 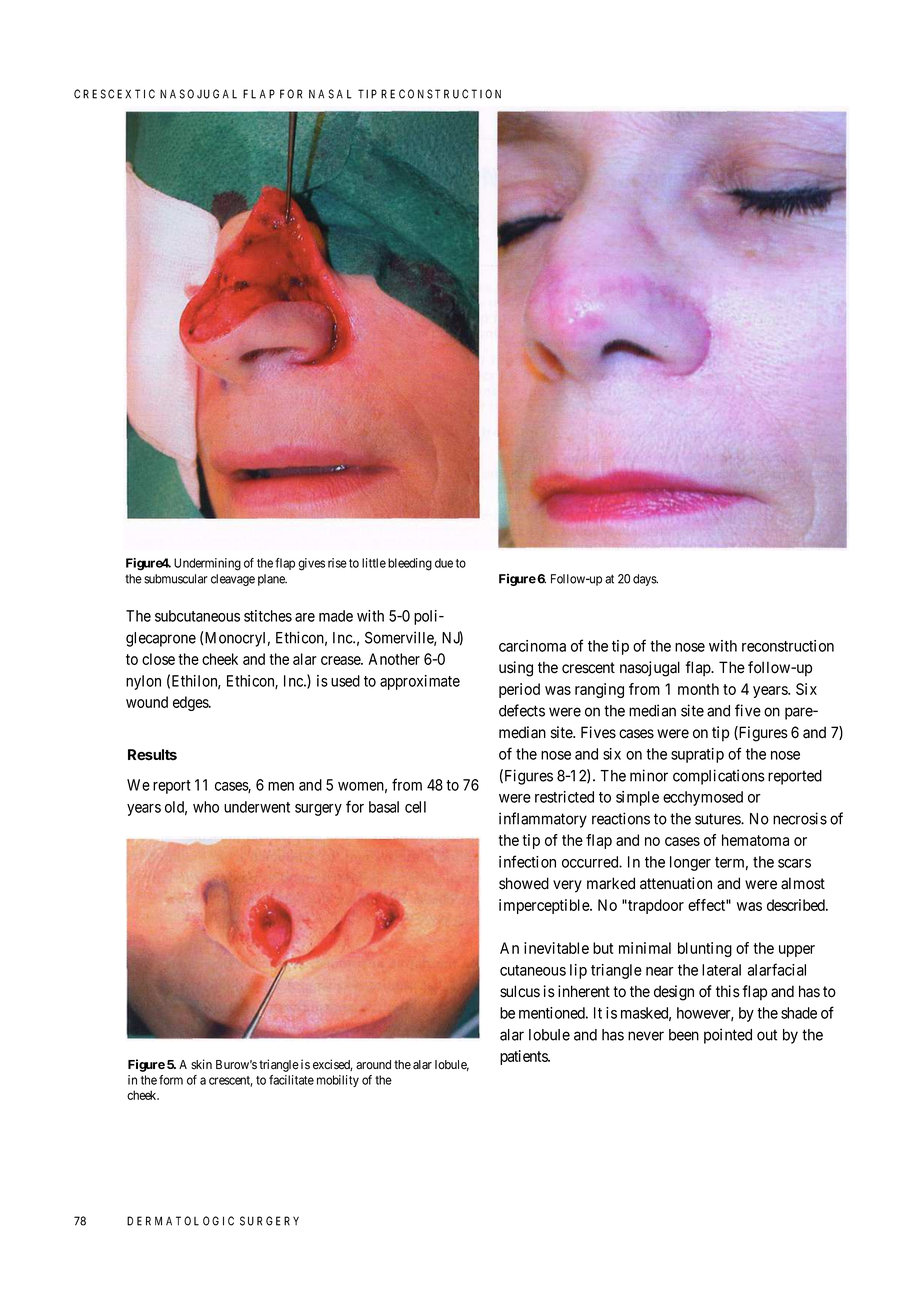 What do you see at coordinates (676, 883) in the screenshot?
I see `attenuation` at bounding box center [676, 883].
